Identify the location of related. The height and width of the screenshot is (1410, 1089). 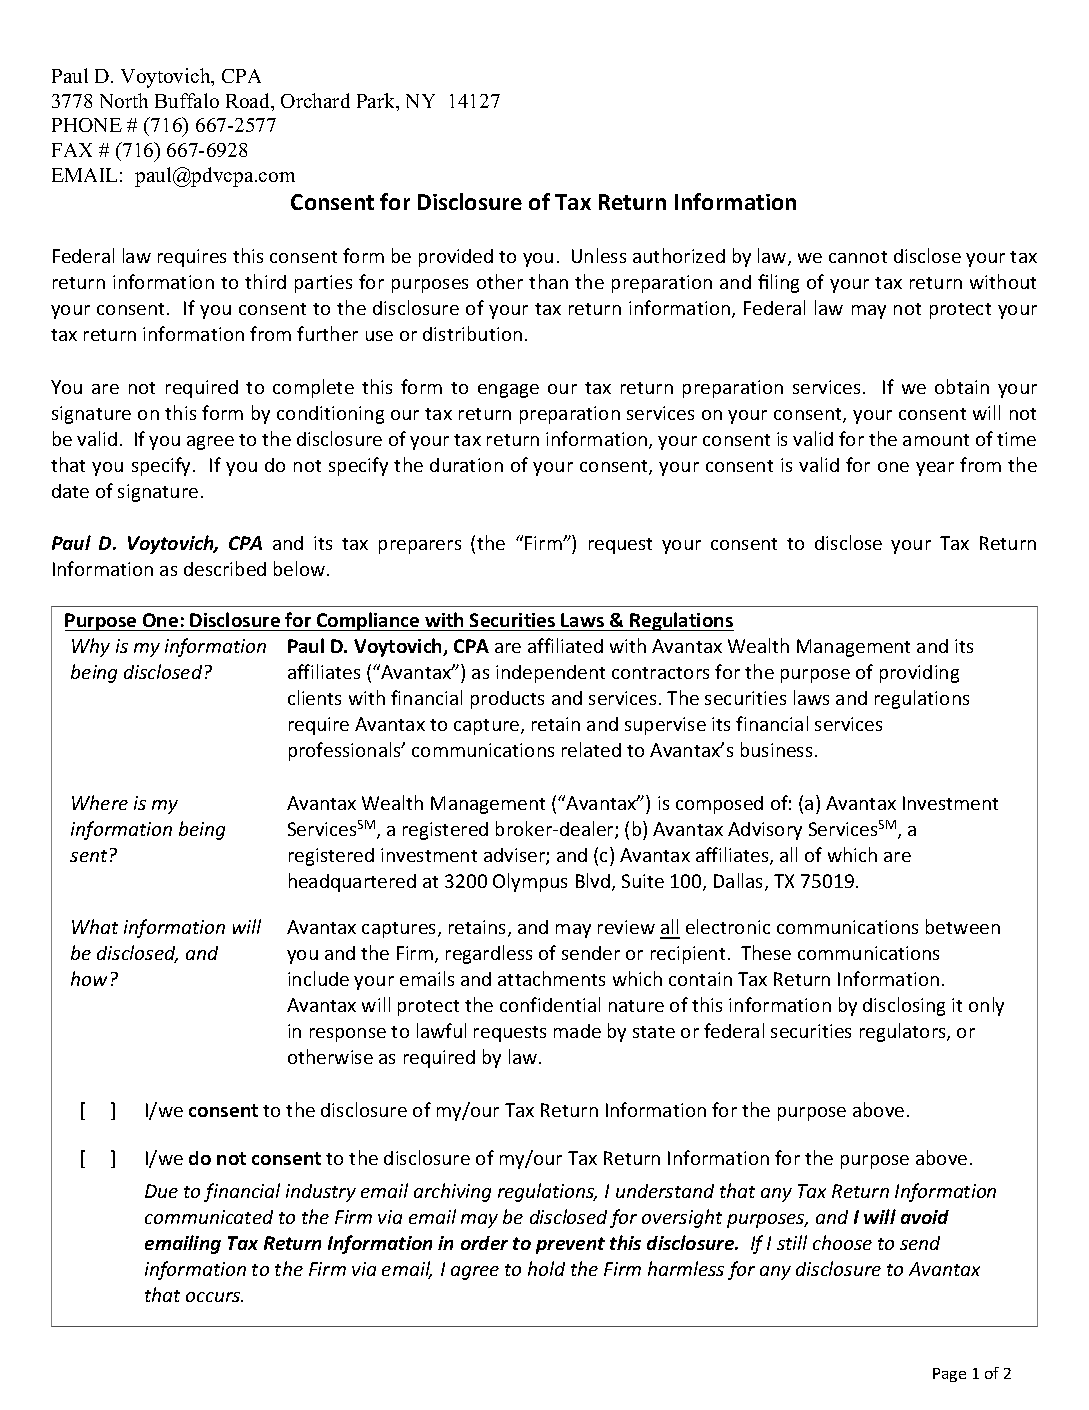
(591, 749).
